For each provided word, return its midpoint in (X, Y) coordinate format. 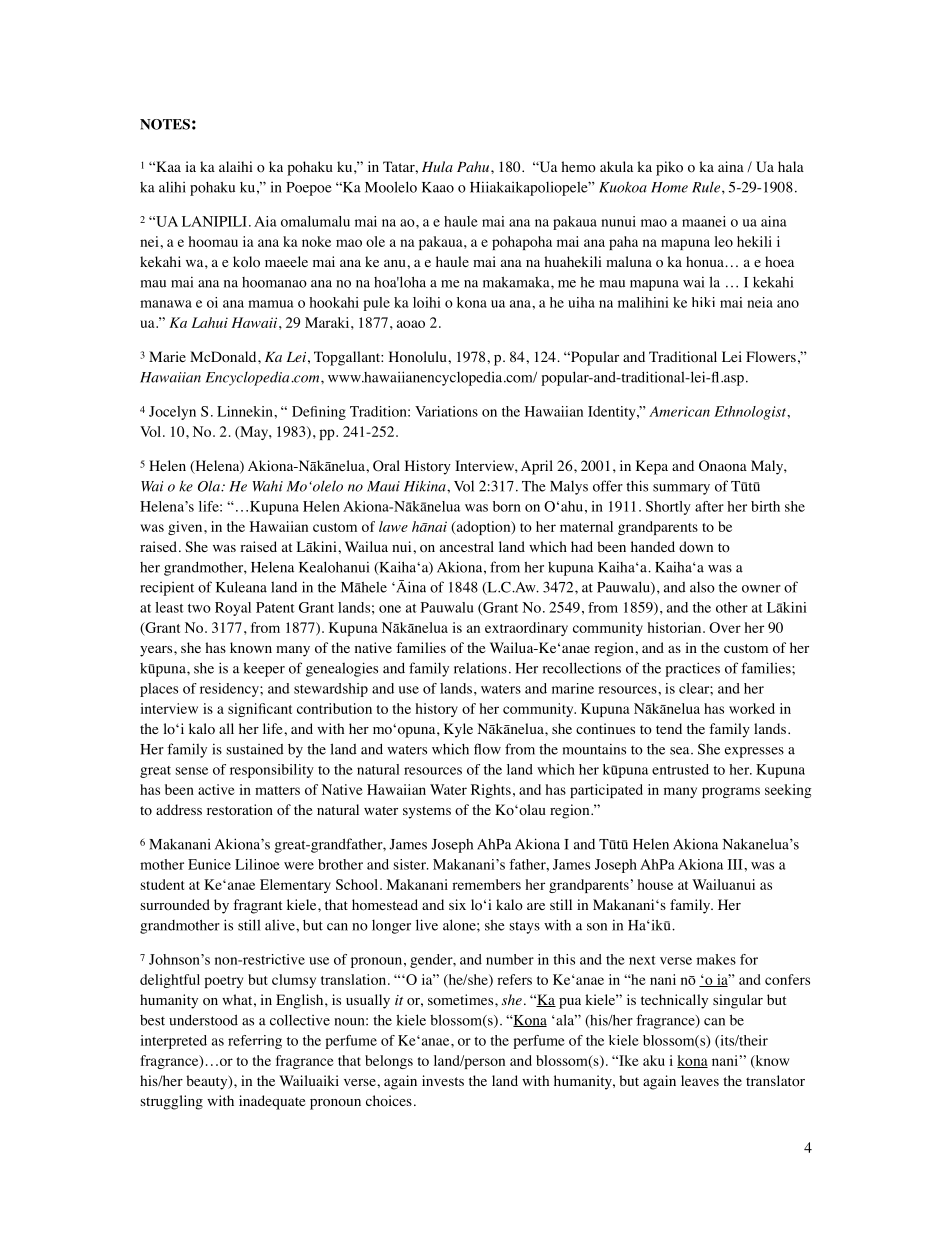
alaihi (236, 166)
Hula (437, 166)
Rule (707, 187)
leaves (700, 1080)
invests (443, 1080)
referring (255, 1042)
